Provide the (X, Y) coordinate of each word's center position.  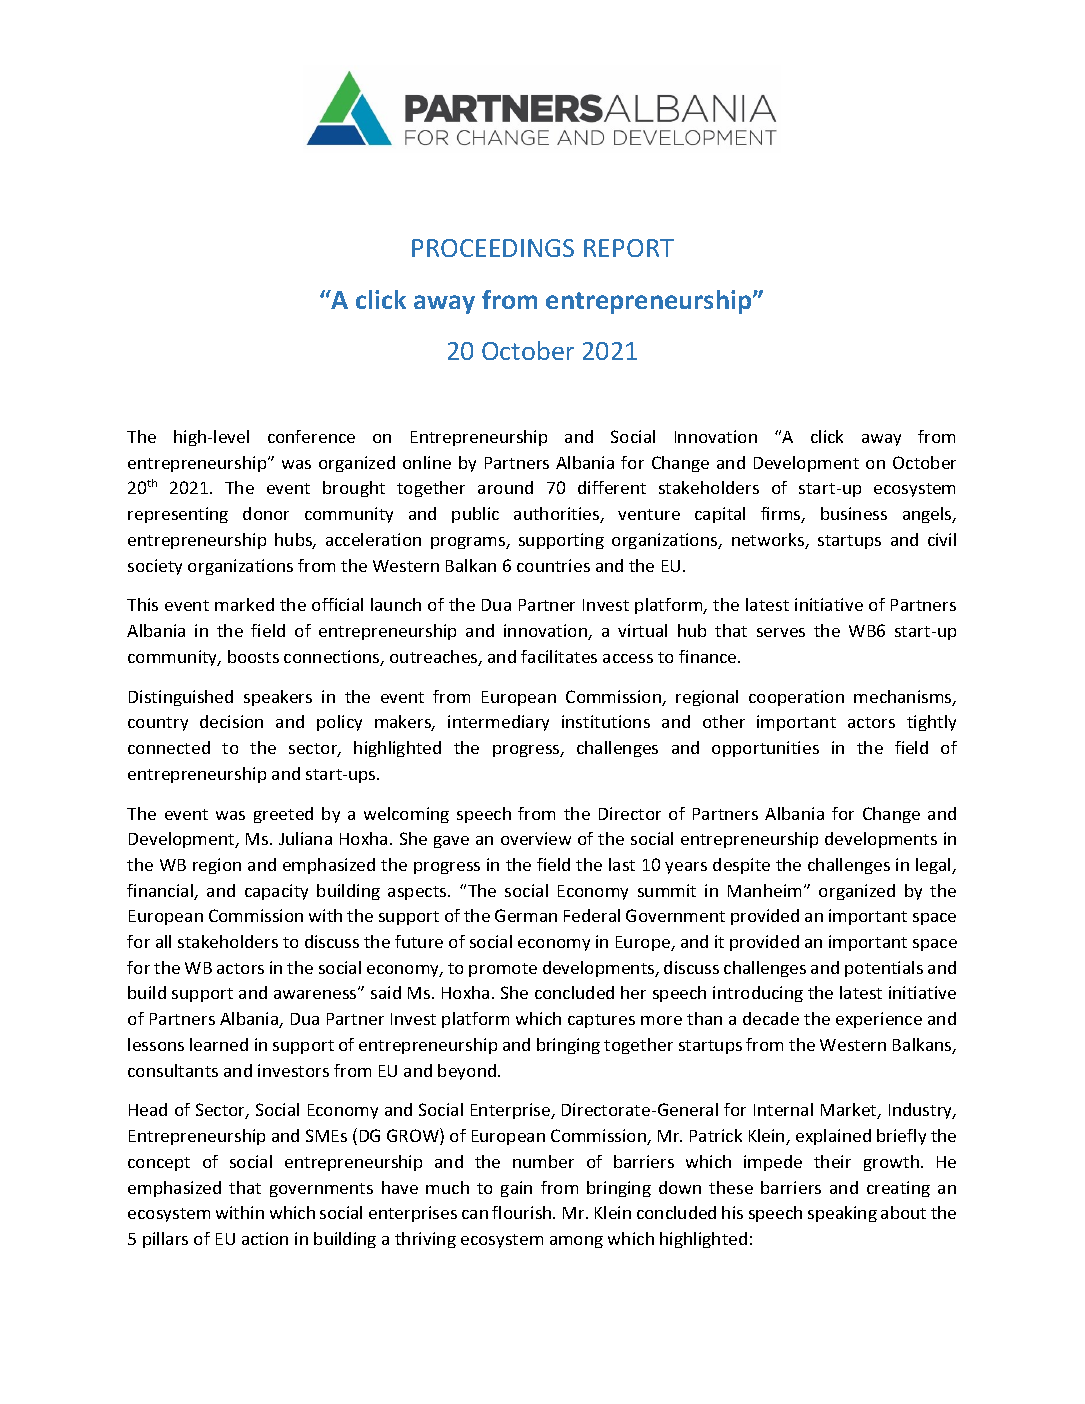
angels (928, 515)
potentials (884, 969)
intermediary (498, 723)
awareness (316, 993)
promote (503, 970)
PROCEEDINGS (493, 248)
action (265, 1238)
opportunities (765, 749)
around (505, 487)
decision (231, 721)
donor (266, 513)
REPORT (629, 248)
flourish (523, 1212)
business (854, 513)
